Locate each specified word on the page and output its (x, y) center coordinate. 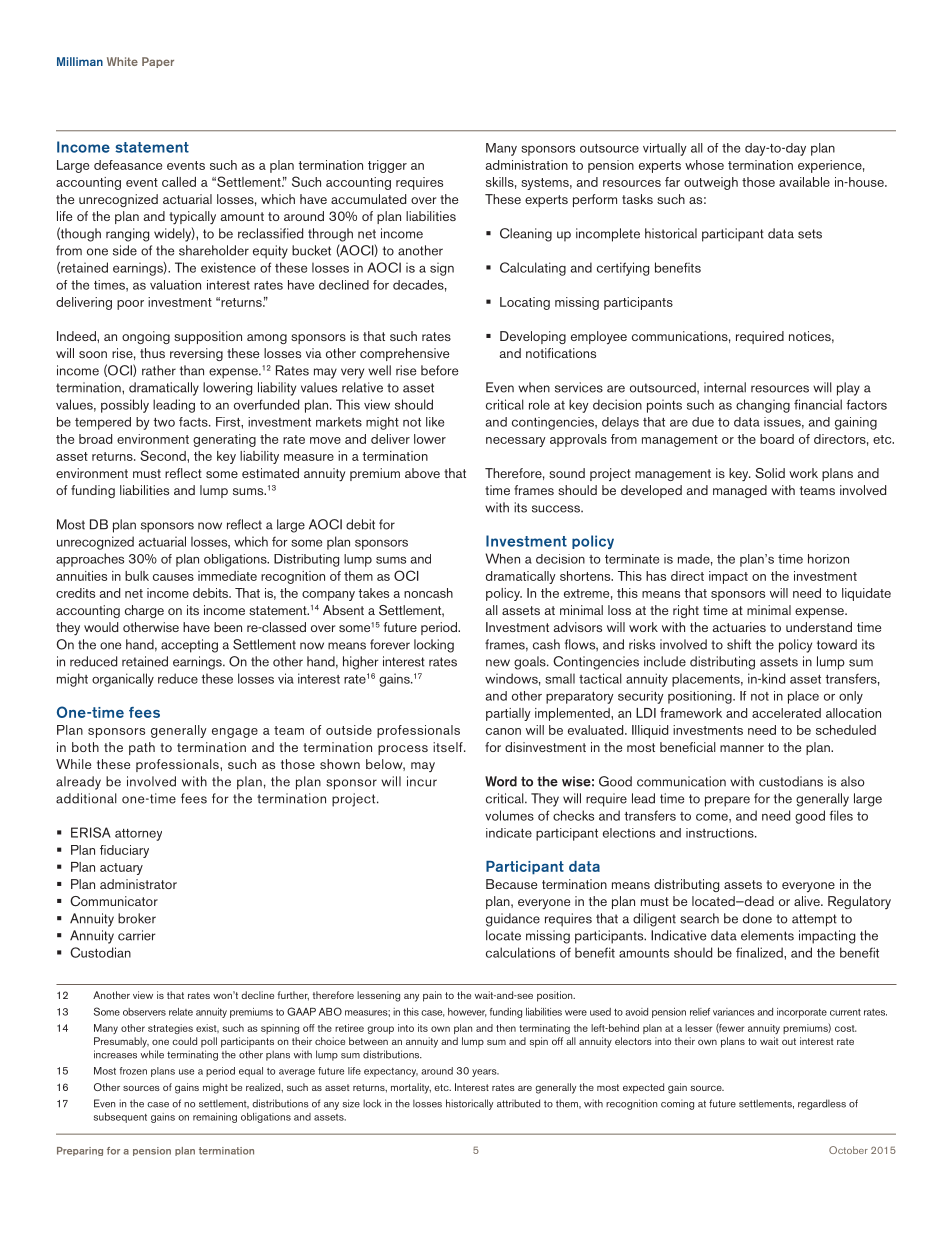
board (777, 439)
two (164, 422)
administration (527, 165)
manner (742, 748)
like (435, 422)
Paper (158, 62)
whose (704, 165)
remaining (215, 1118)
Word (501, 781)
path (142, 748)
